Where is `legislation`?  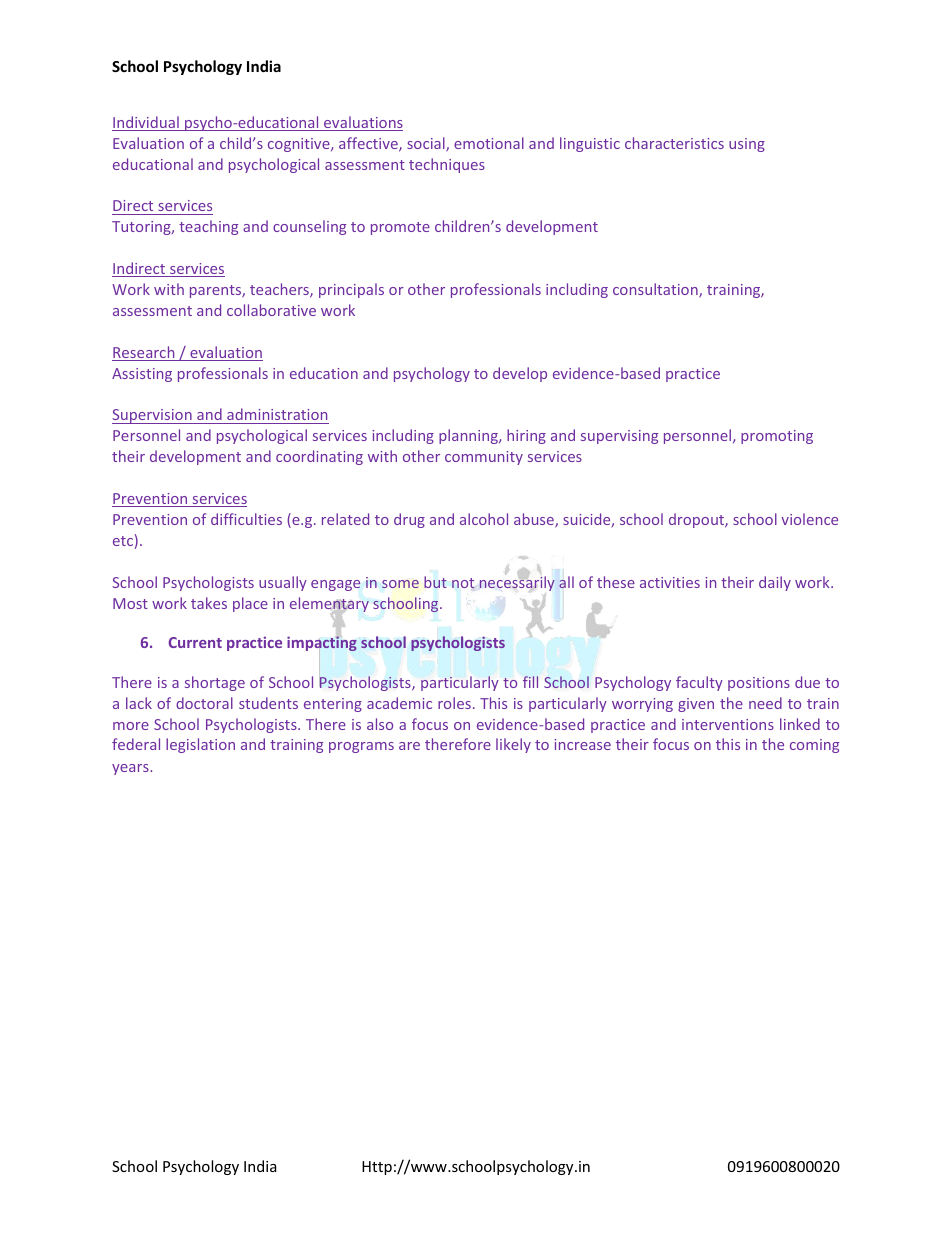
legislation is located at coordinates (200, 745).
